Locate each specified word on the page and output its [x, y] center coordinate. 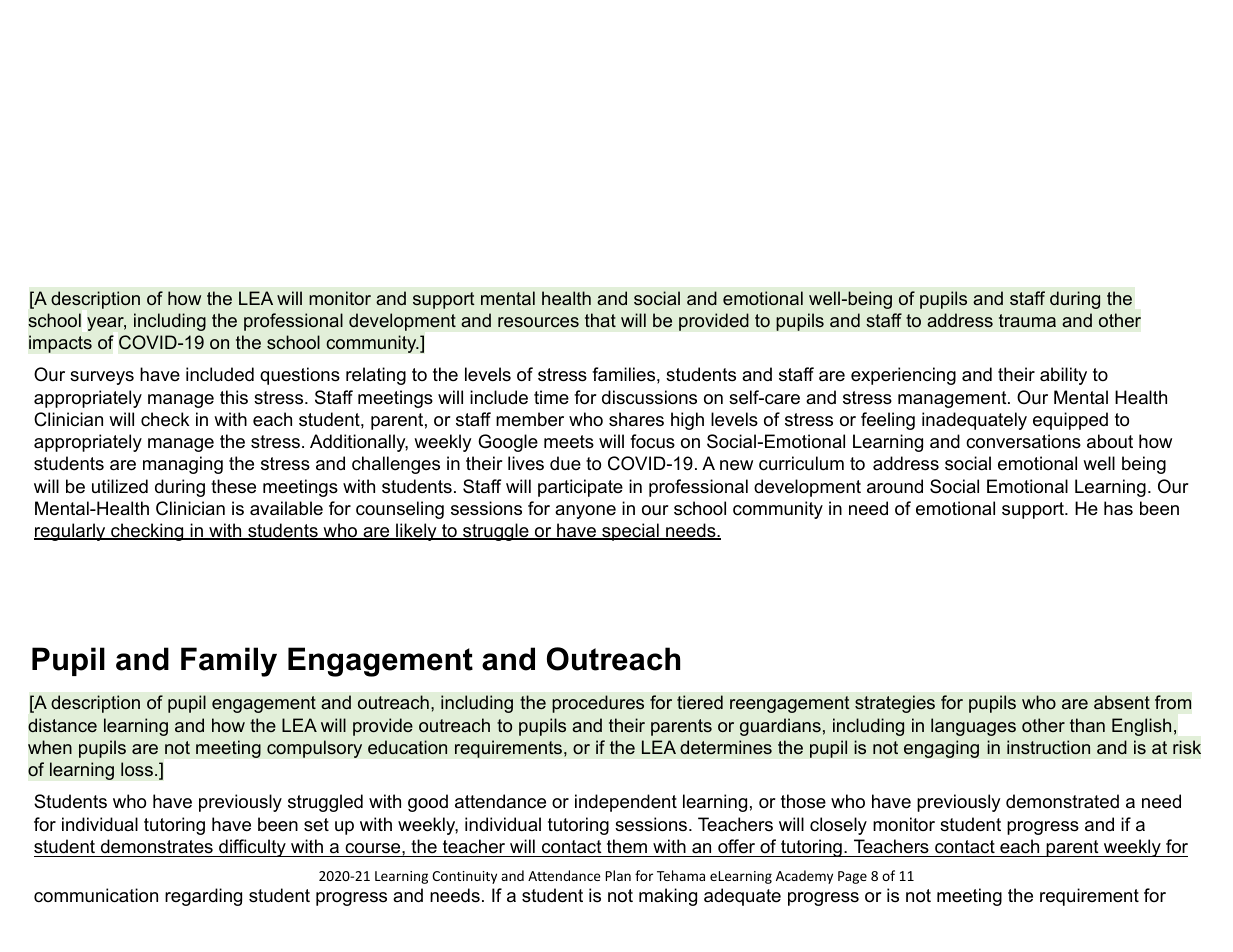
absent [1122, 702]
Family [229, 662]
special [630, 532]
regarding [203, 897]
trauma [1027, 320]
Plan [618, 875]
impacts [60, 344]
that [600, 320]
